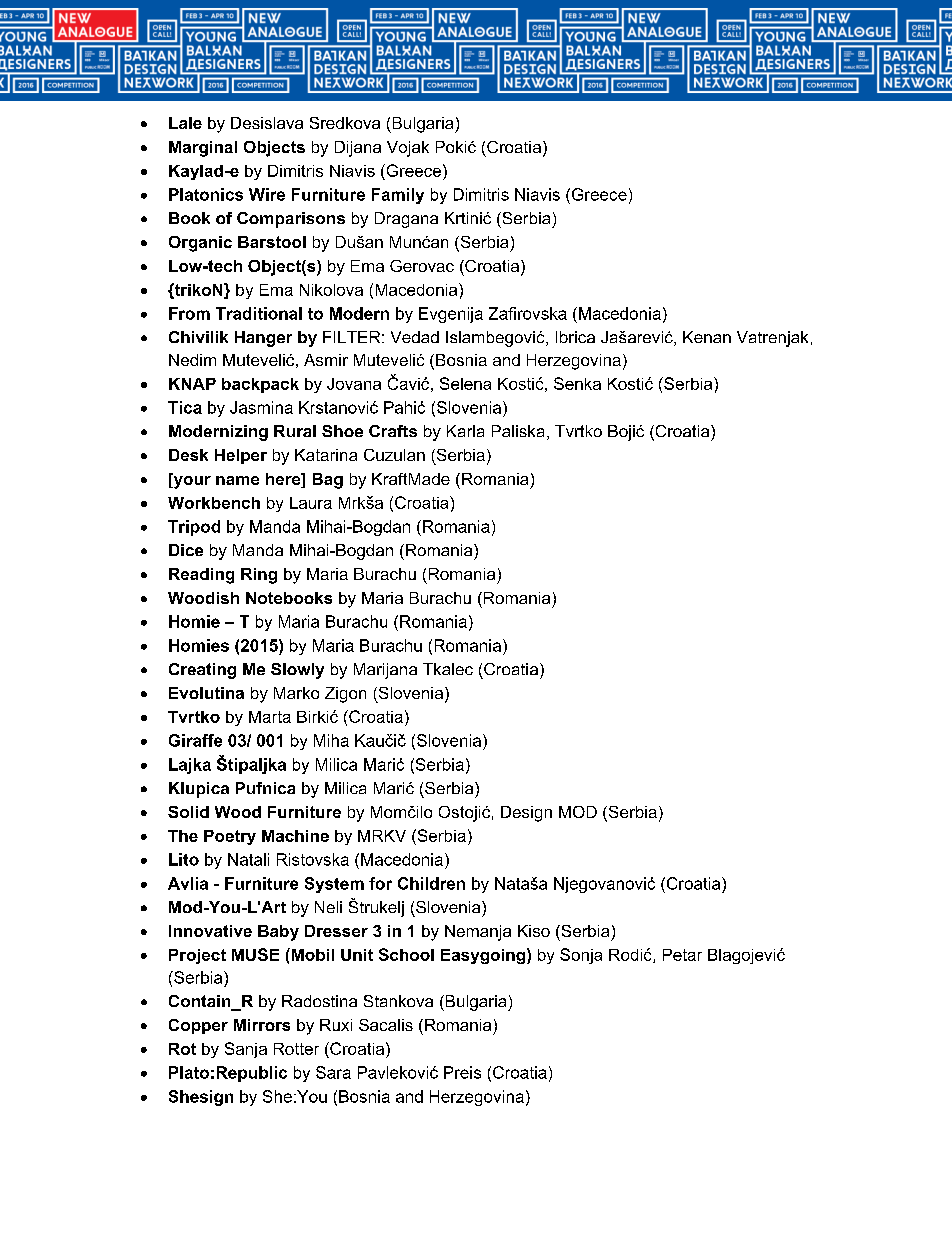 This screenshot has width=952, height=1233. I want to click on Marginal, so click(203, 149).
